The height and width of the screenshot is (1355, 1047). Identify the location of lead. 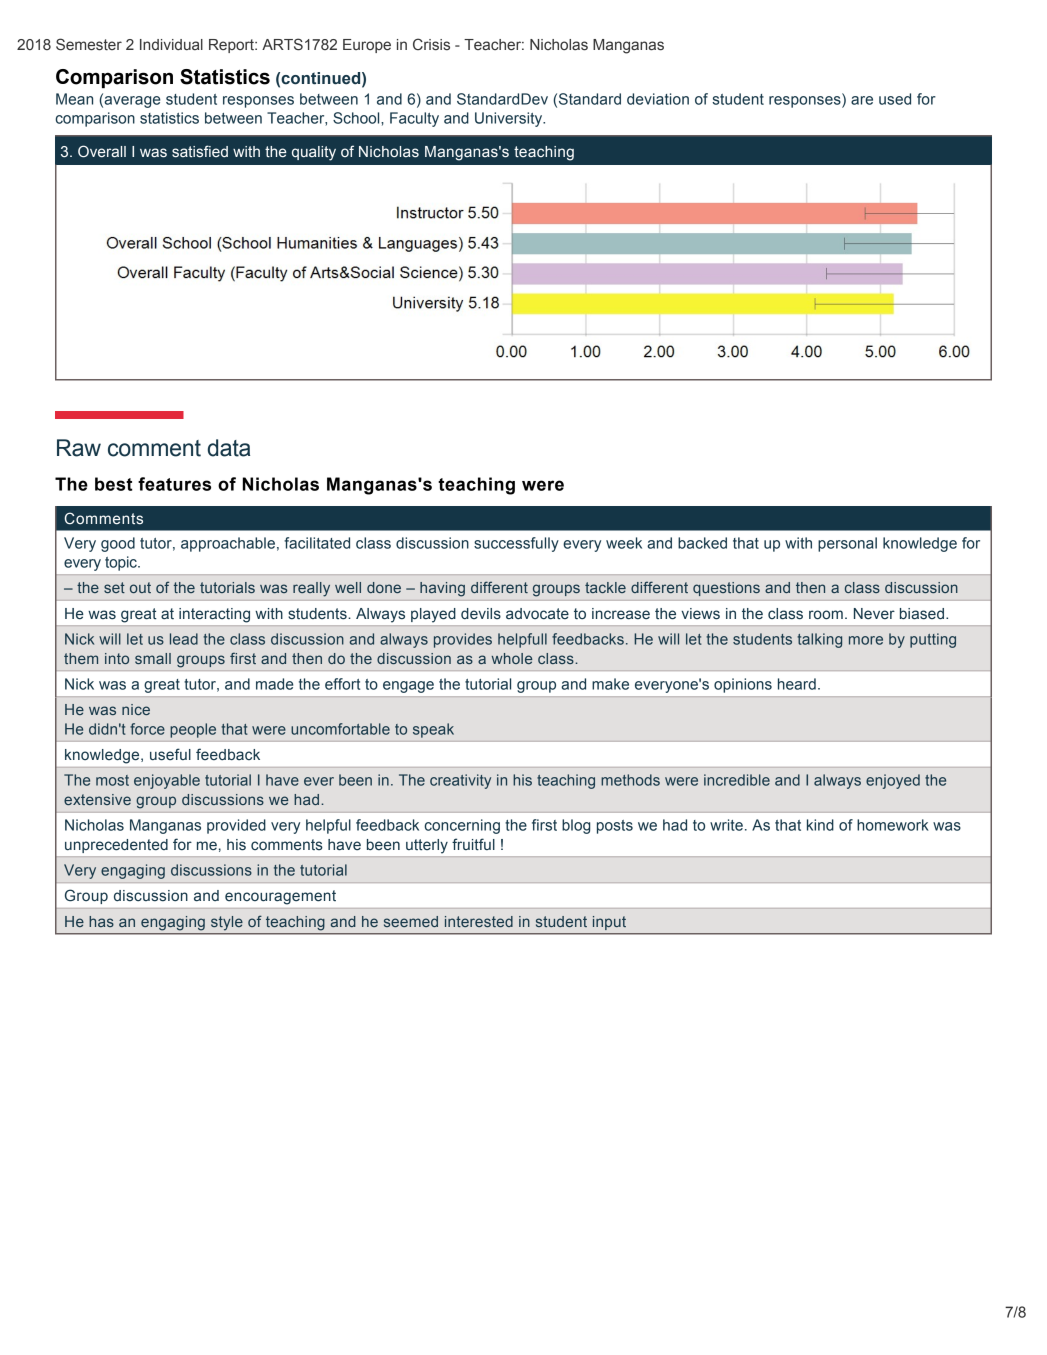
(184, 639).
